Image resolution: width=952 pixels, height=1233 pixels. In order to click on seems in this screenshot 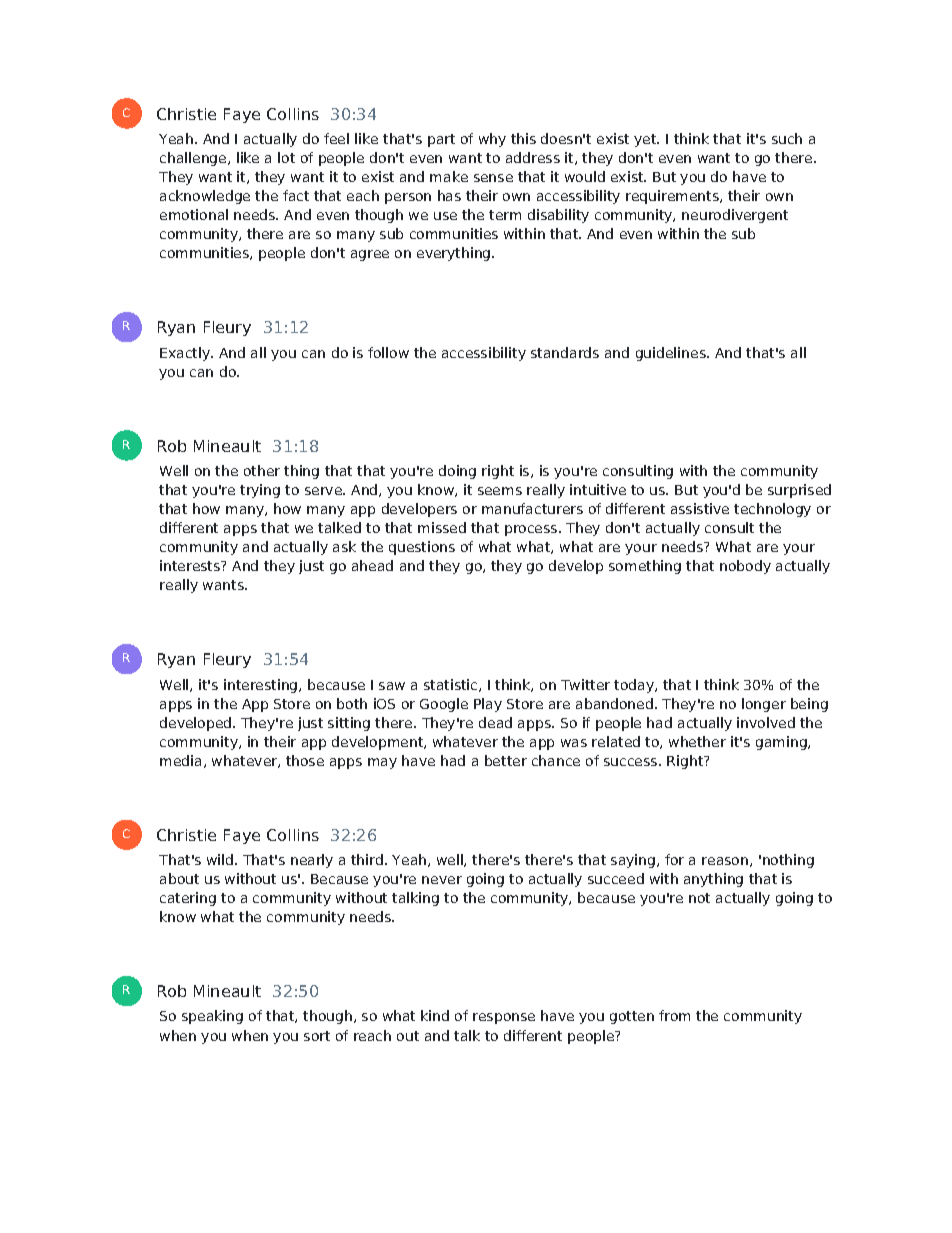, I will do `click(500, 491)`.
